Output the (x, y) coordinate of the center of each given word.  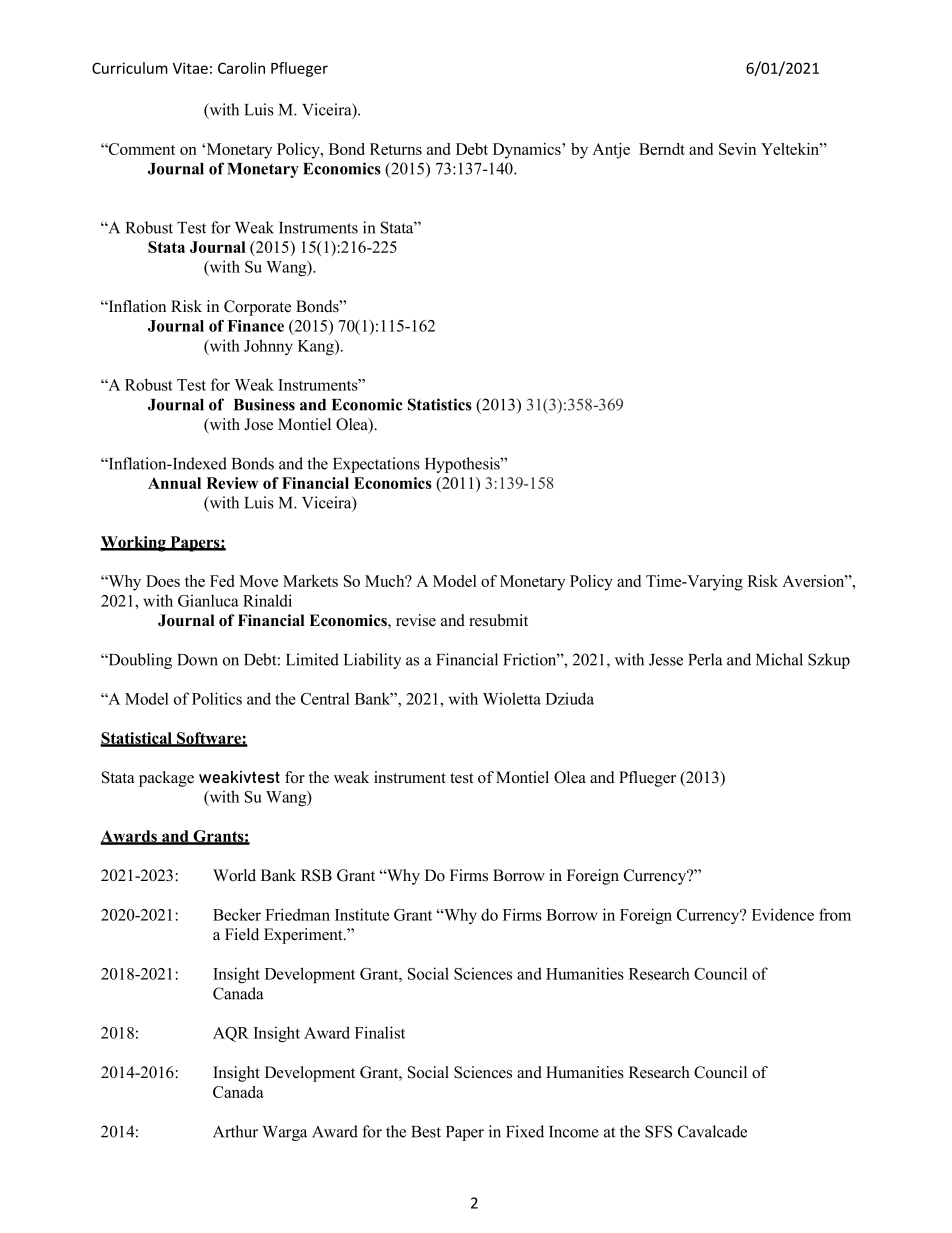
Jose (258, 424)
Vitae (190, 68)
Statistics (440, 404)
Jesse (666, 660)
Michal (779, 659)
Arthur (235, 1131)
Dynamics (528, 151)
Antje (611, 151)
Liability (372, 661)
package (166, 779)
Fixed (525, 1131)
